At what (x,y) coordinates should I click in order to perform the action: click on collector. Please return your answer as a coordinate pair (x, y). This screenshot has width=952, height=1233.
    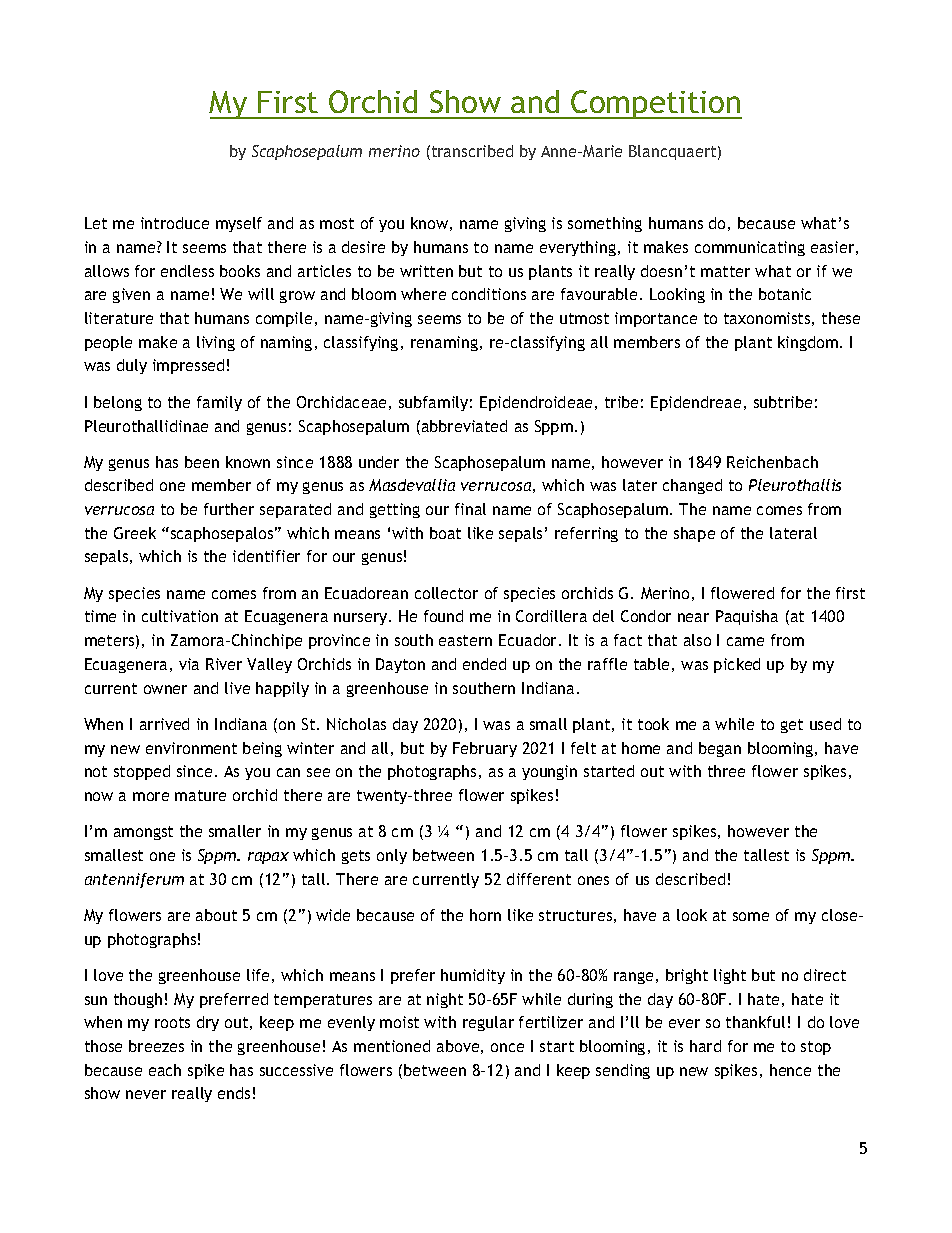
    Looking at the image, I should click on (446, 593).
